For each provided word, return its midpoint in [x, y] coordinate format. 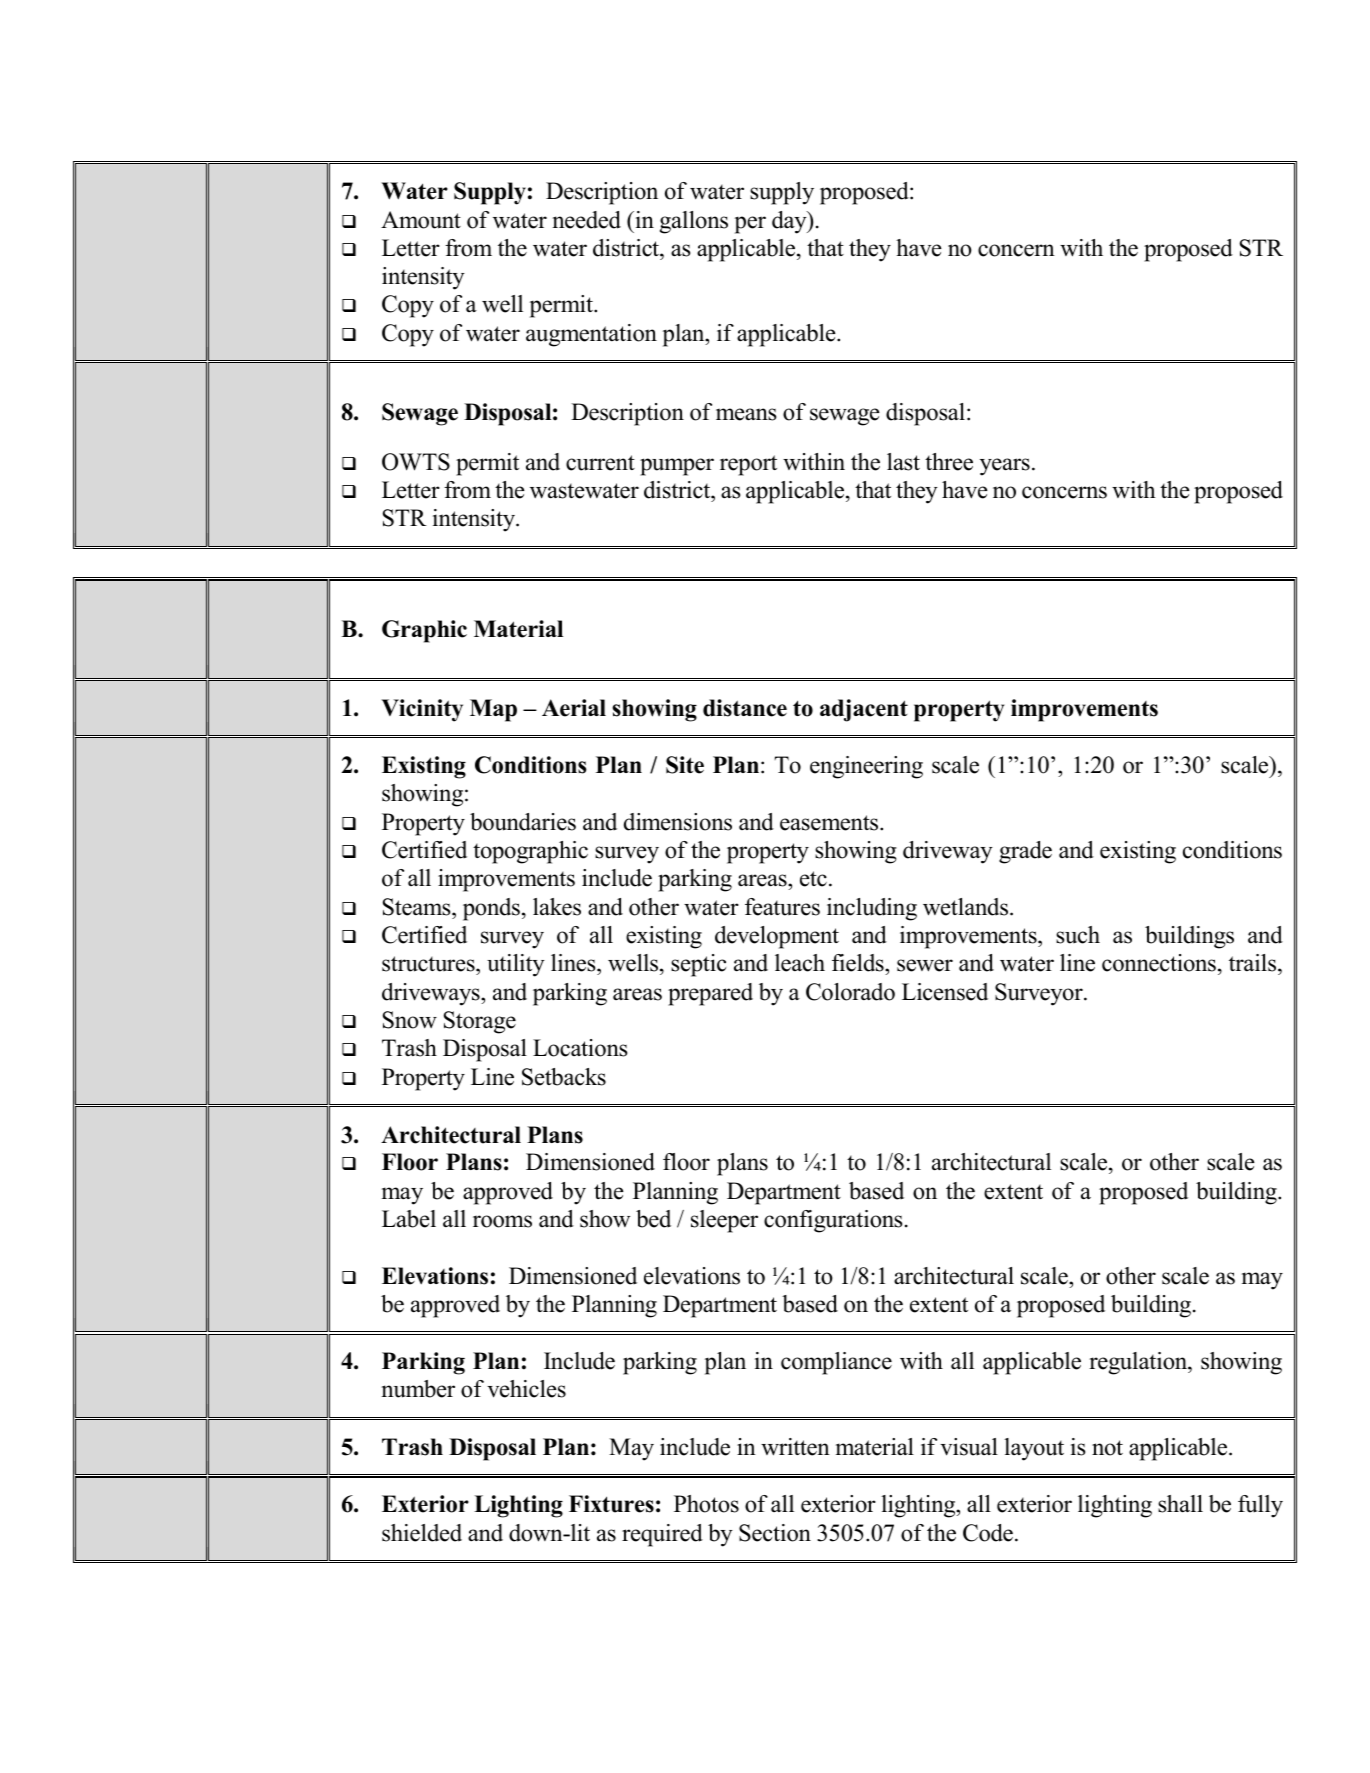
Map [493, 710]
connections [1159, 963]
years [1005, 467]
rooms [502, 1221]
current [600, 463]
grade [1025, 852]
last [903, 462]
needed [587, 220]
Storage [480, 1022]
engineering [866, 767]
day [790, 222]
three [949, 462]
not [1107, 1448]
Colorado [850, 992]
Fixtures [611, 1504]
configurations [833, 1221]
